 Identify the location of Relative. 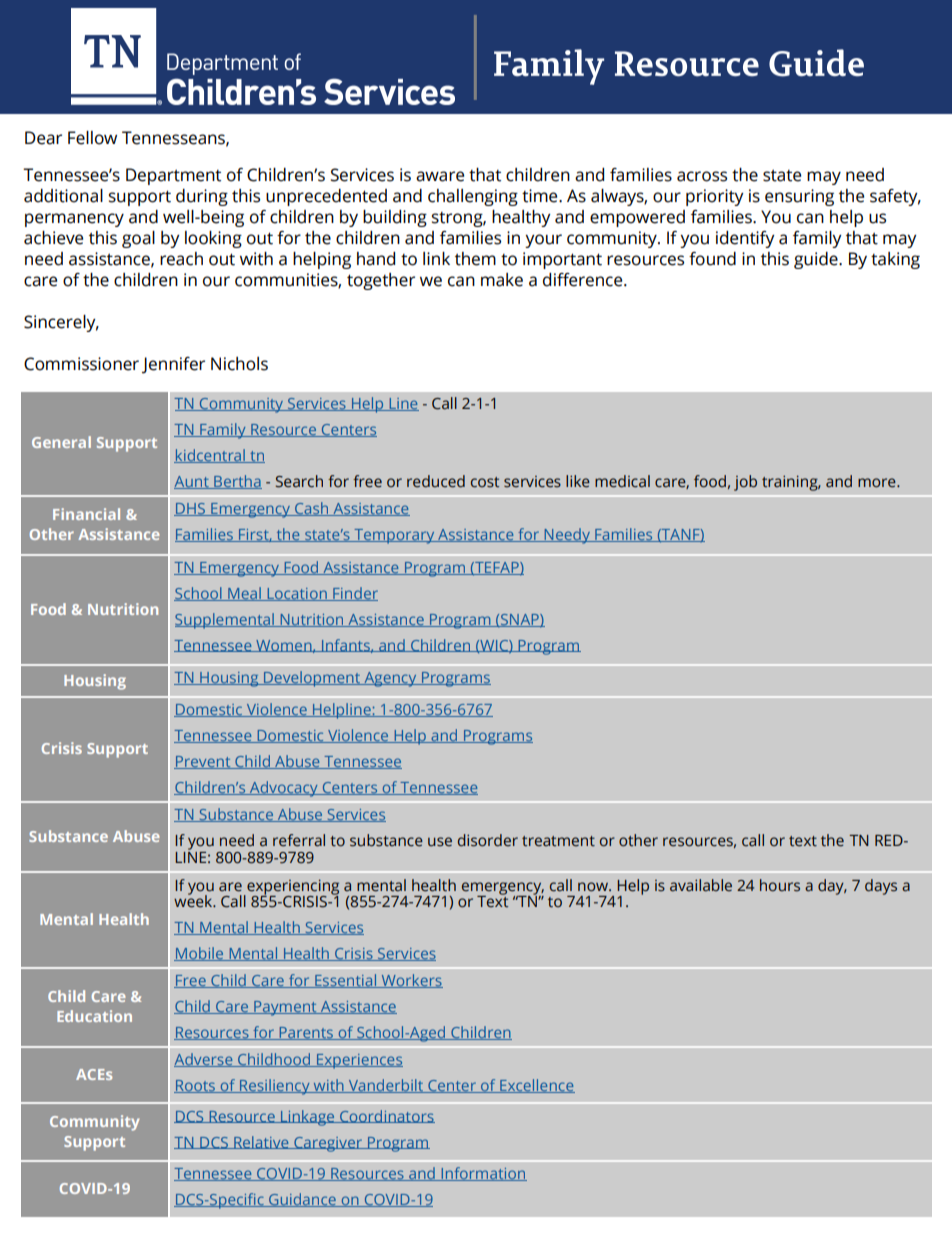
(261, 1142).
